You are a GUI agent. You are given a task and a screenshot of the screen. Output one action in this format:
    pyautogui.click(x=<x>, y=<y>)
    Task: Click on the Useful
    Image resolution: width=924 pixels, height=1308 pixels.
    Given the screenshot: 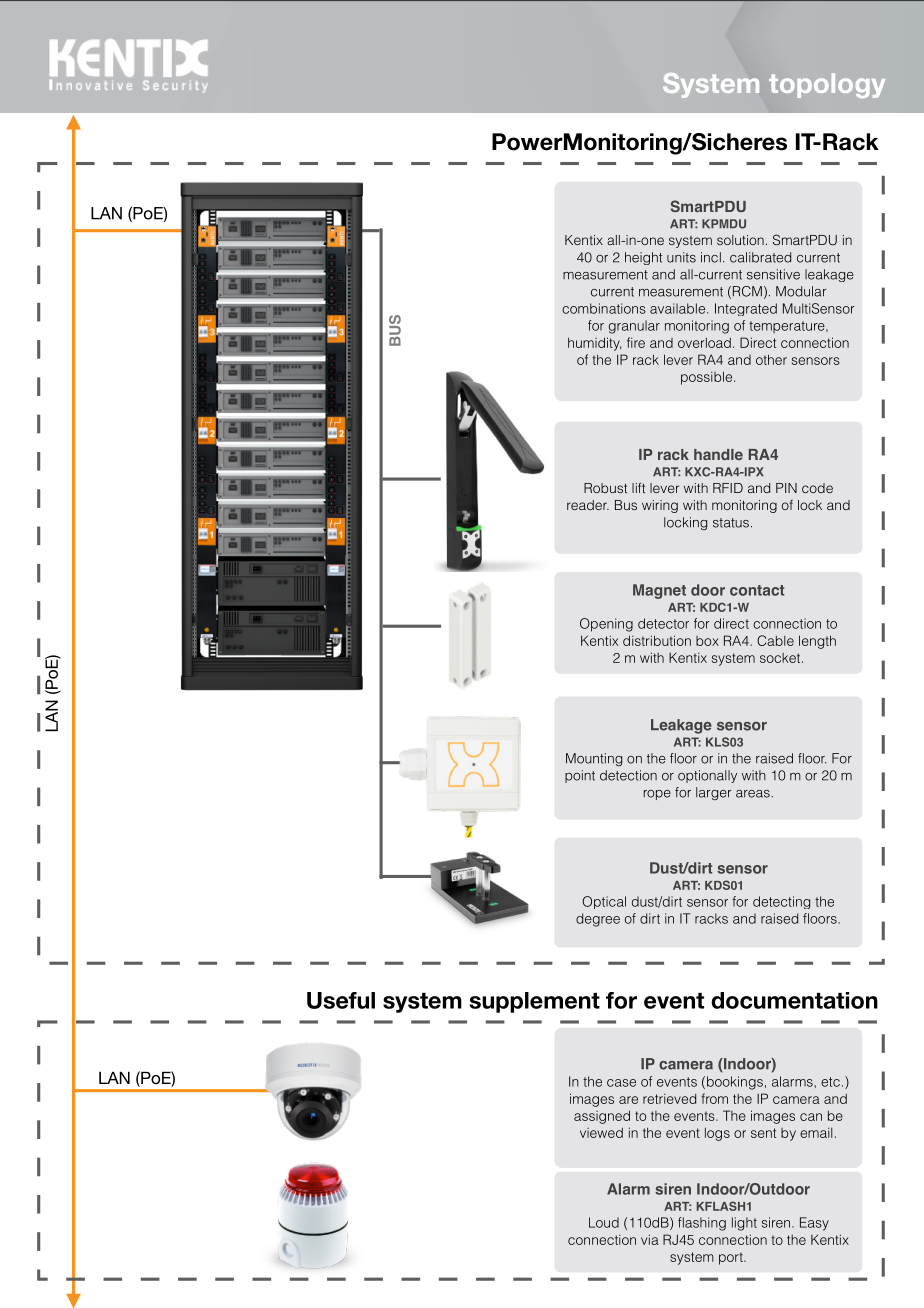 What is the action you would take?
    pyautogui.click(x=341, y=1000)
